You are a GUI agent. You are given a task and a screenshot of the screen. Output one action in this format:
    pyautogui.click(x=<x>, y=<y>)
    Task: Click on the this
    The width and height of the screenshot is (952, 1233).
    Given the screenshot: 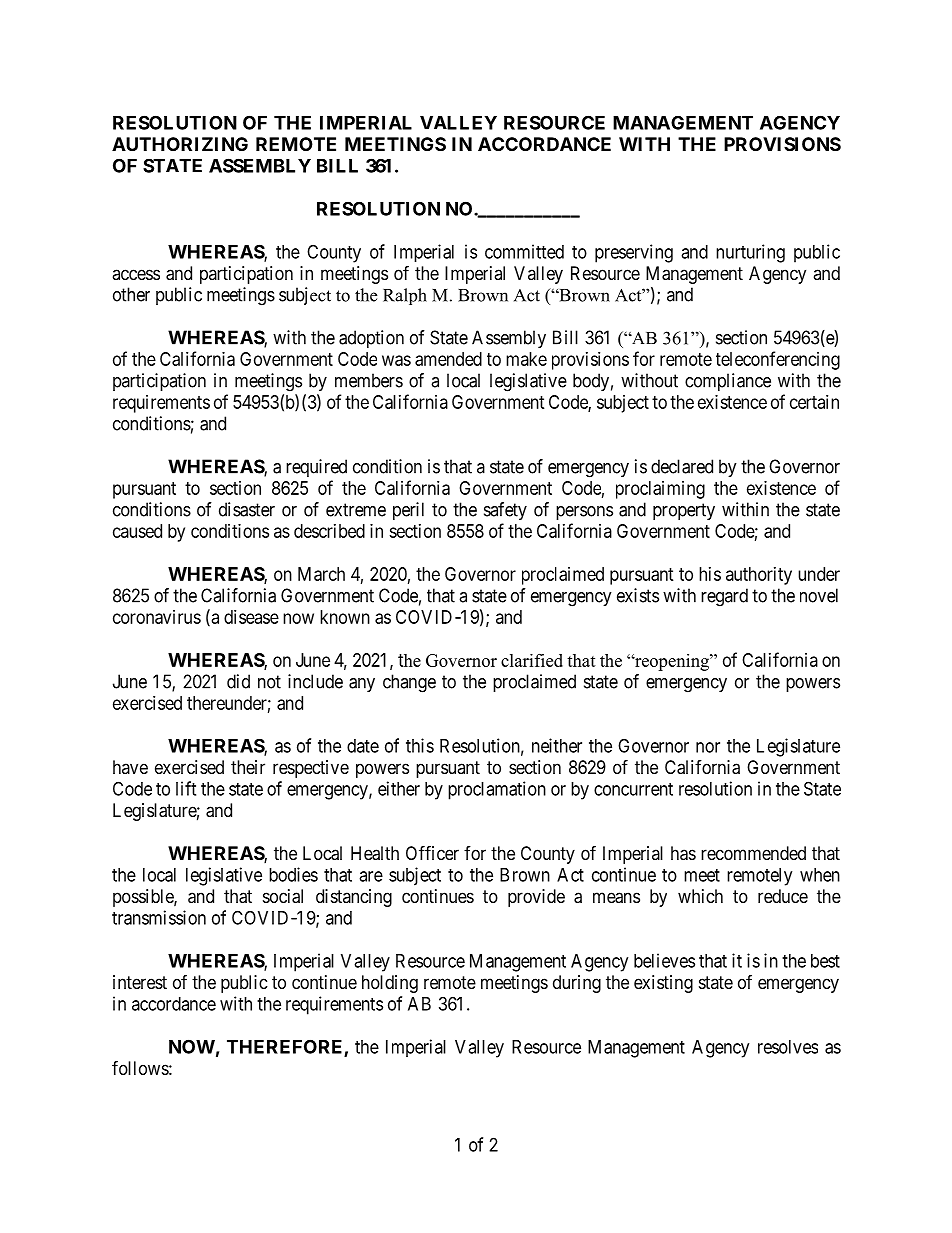 What is the action you would take?
    pyautogui.click(x=420, y=745)
